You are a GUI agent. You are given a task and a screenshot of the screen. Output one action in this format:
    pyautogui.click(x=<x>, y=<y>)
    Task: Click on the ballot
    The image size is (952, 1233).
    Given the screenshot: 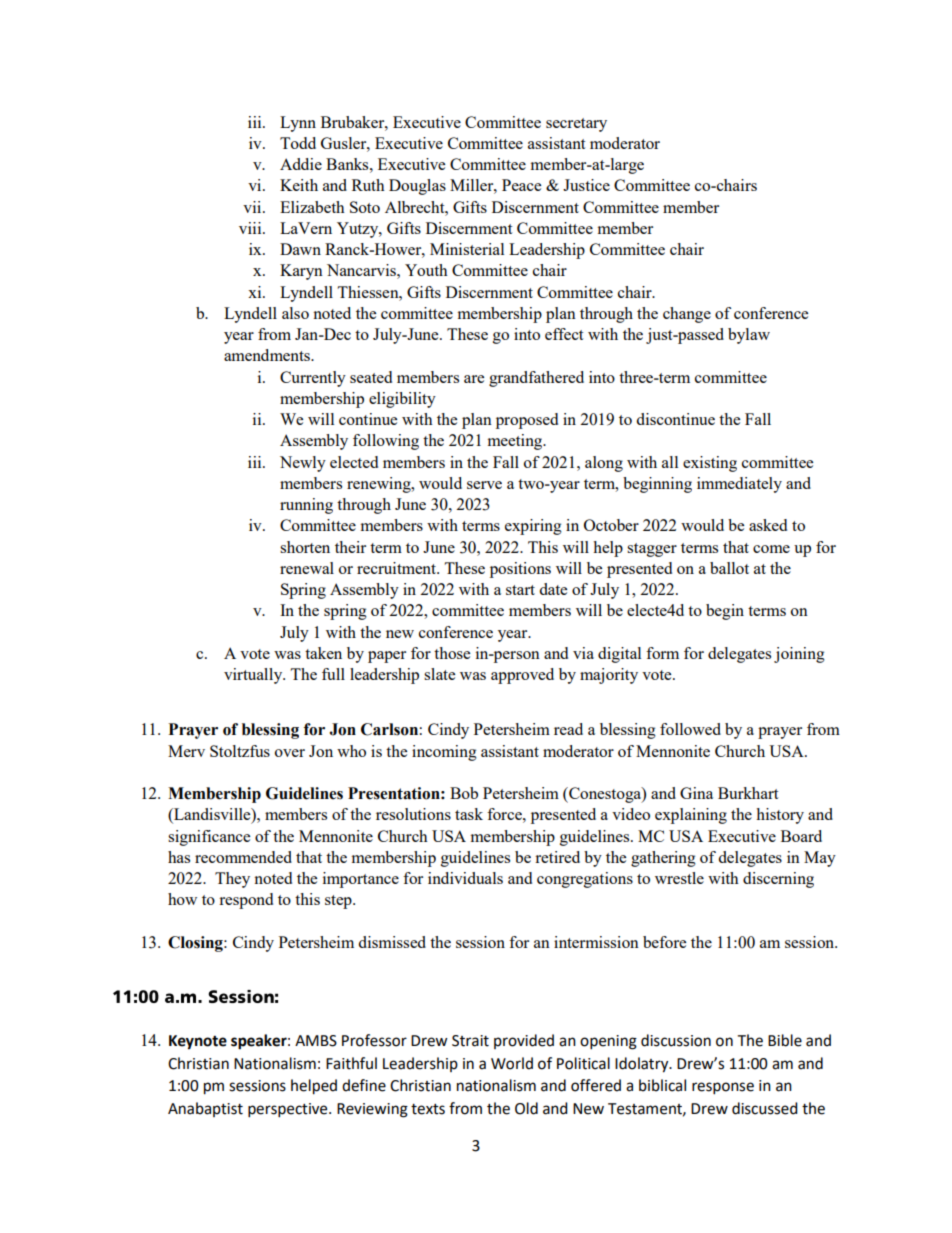 What is the action you would take?
    pyautogui.click(x=729, y=568)
